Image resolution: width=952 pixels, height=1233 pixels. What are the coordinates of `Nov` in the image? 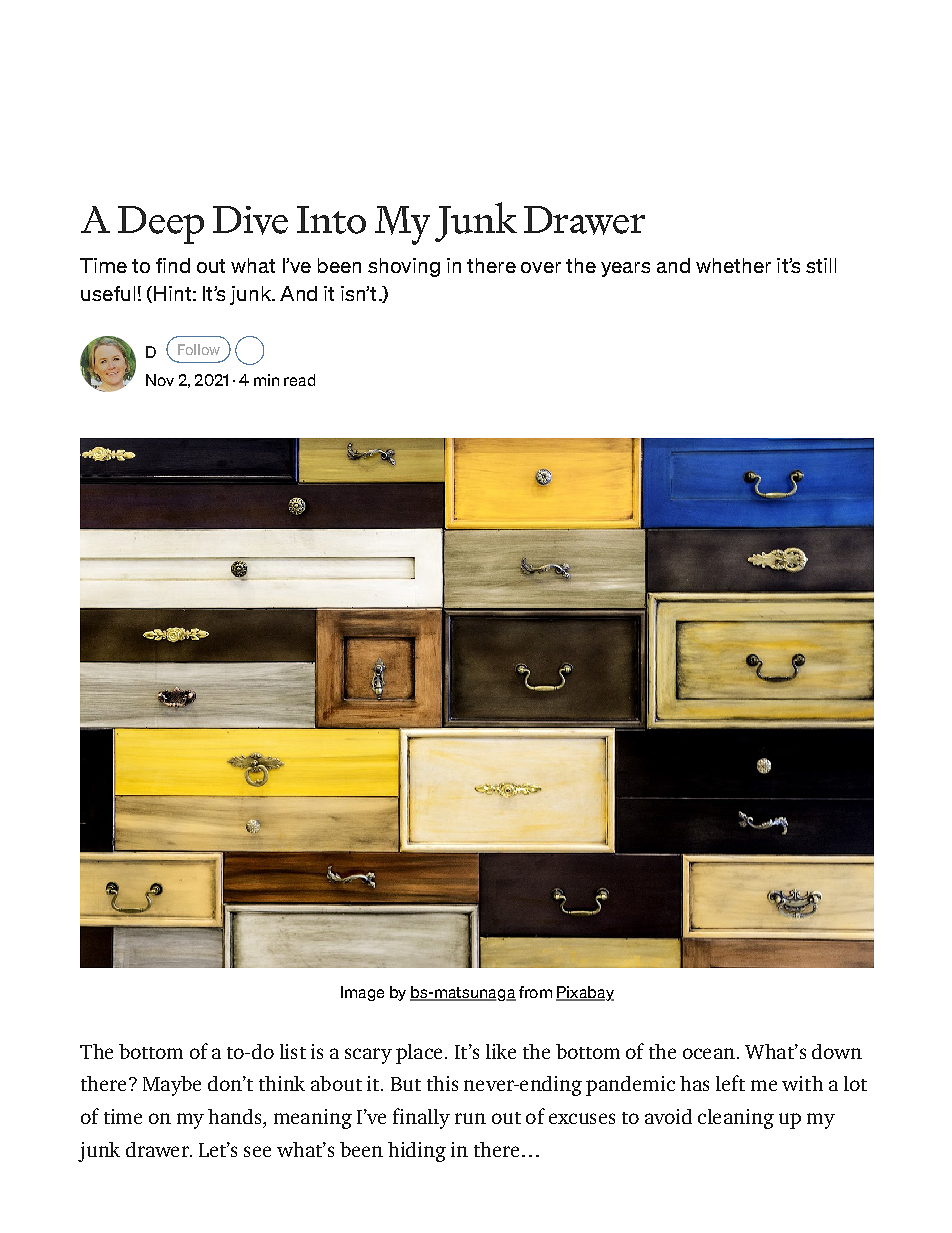 It's located at (160, 380).
